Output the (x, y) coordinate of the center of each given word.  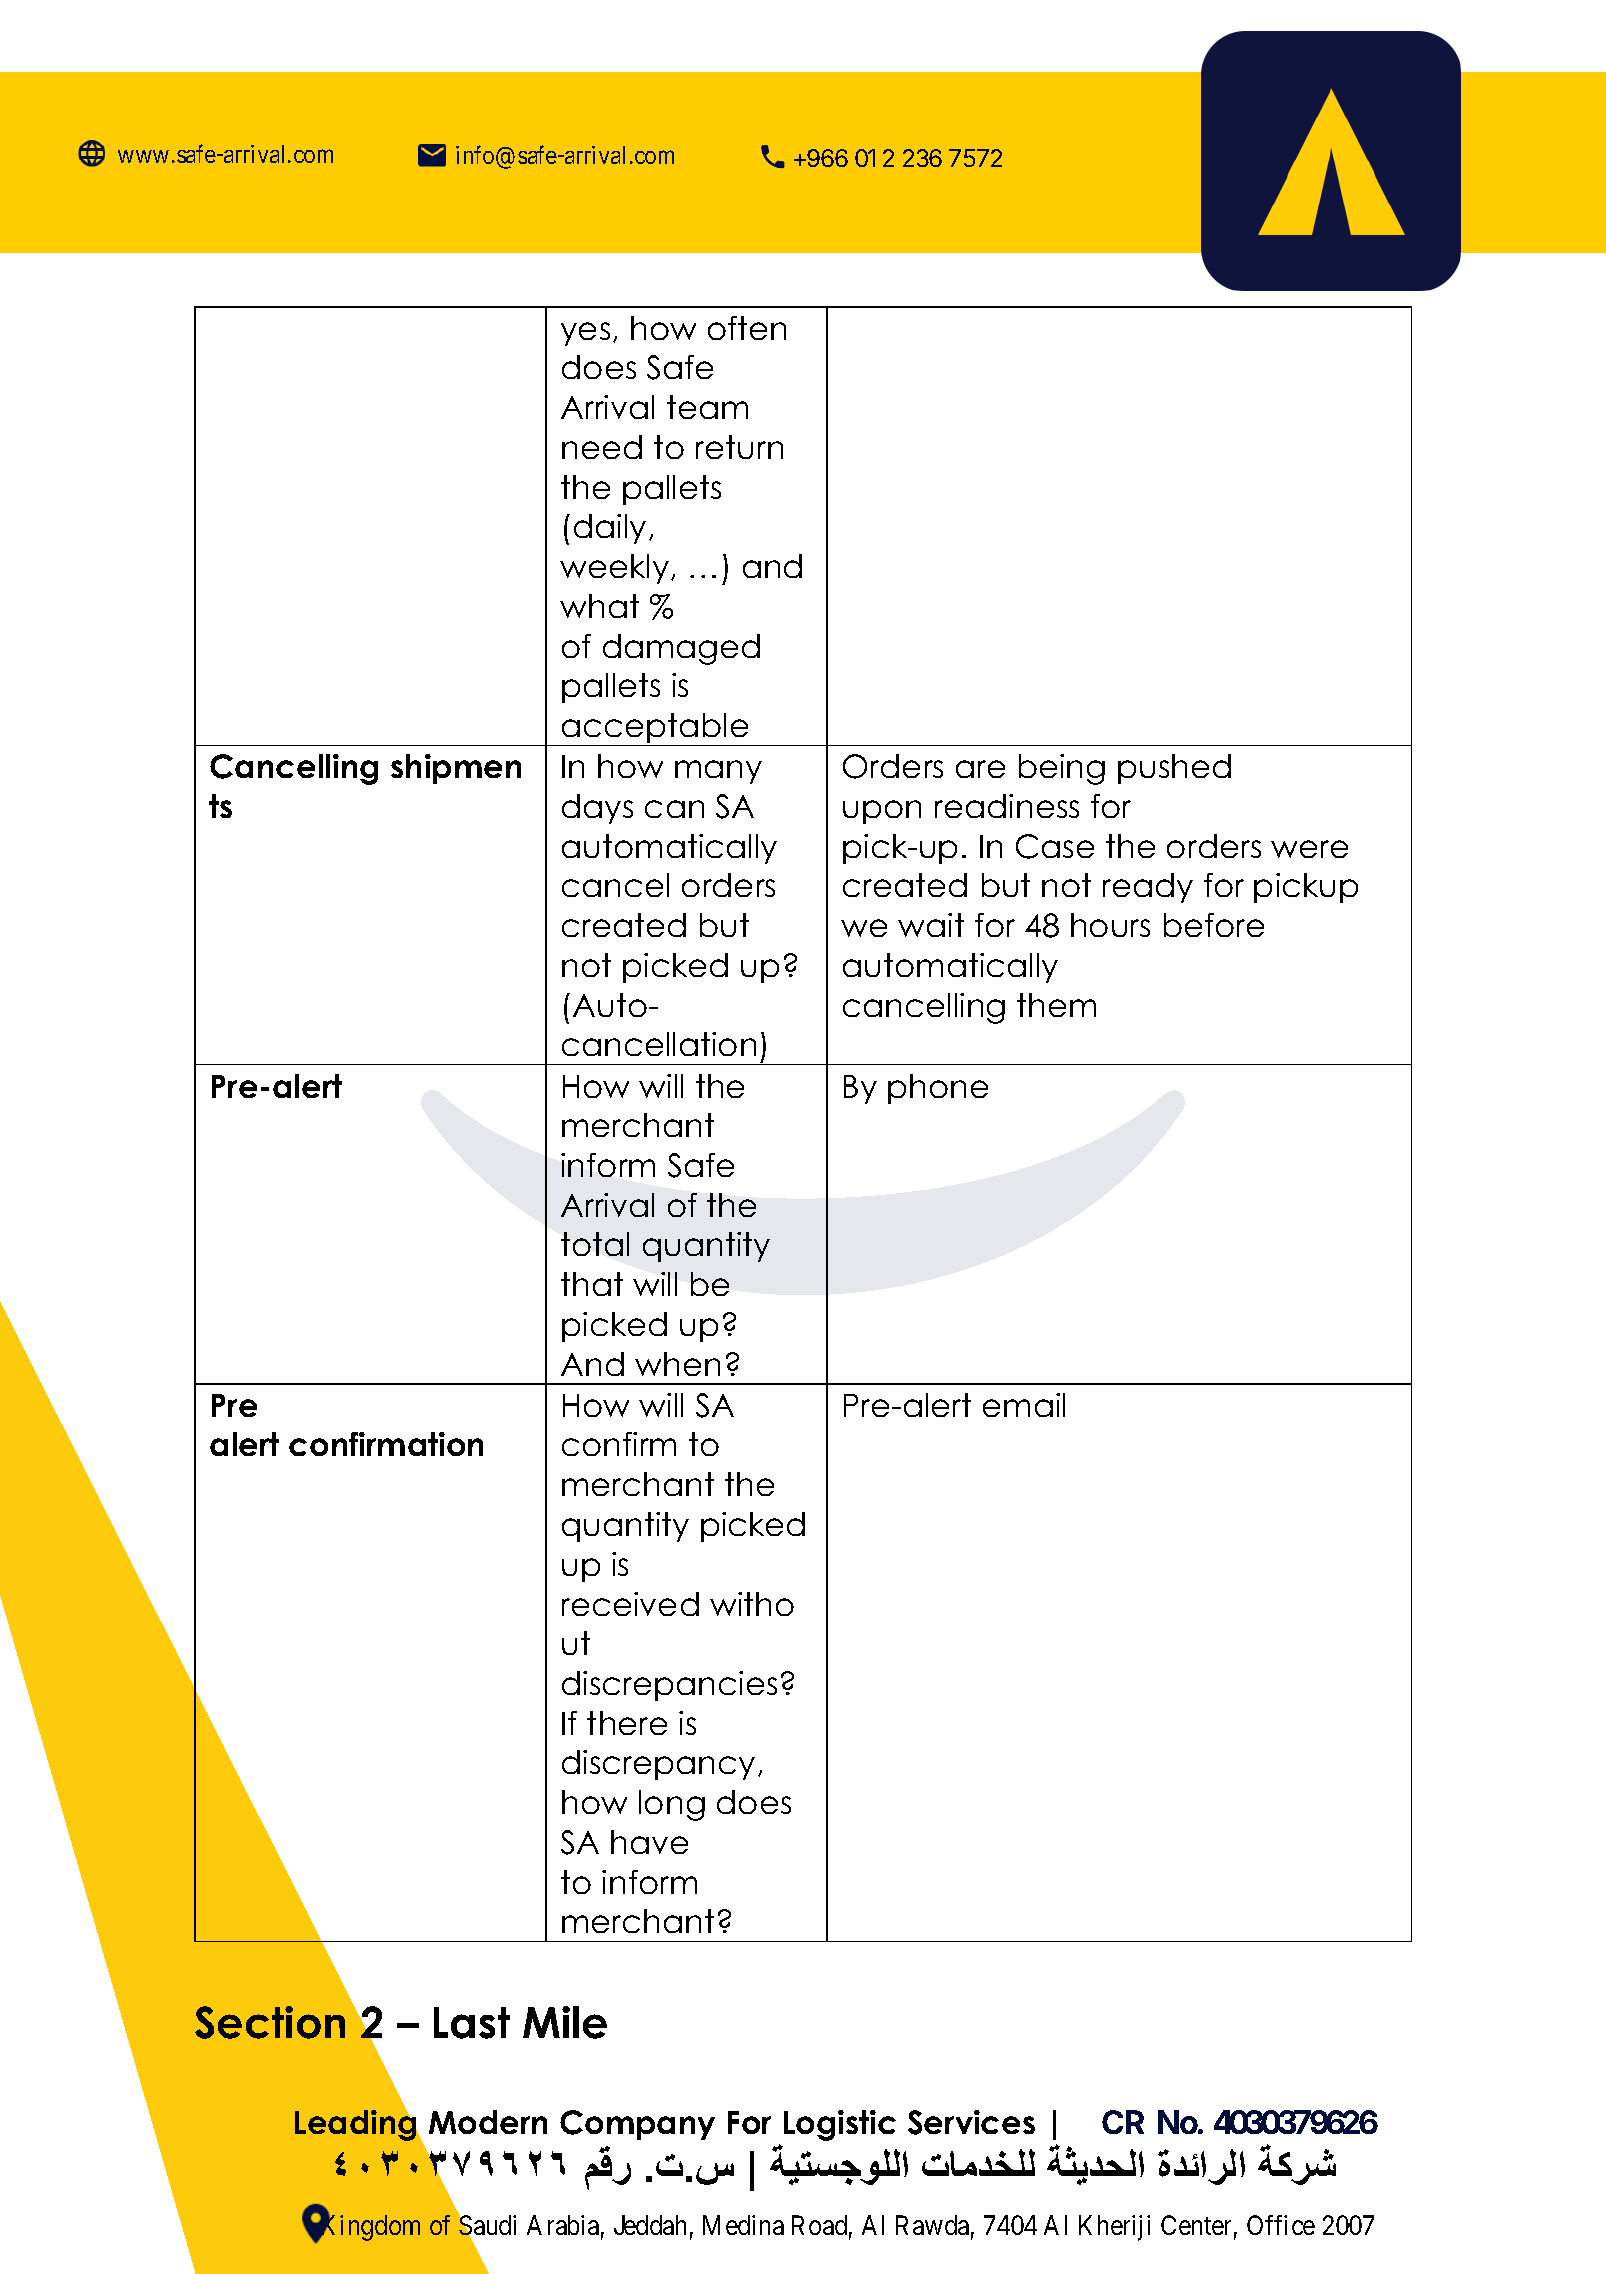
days (597, 809)
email (1024, 1405)
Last (472, 2023)
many (718, 772)
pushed (1174, 769)
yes (585, 334)
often (747, 328)
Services (971, 2122)
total (595, 1244)
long (672, 1805)
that (592, 1284)
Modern (488, 2122)
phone (938, 1089)
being (1062, 769)
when (677, 1364)
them (1056, 1005)
